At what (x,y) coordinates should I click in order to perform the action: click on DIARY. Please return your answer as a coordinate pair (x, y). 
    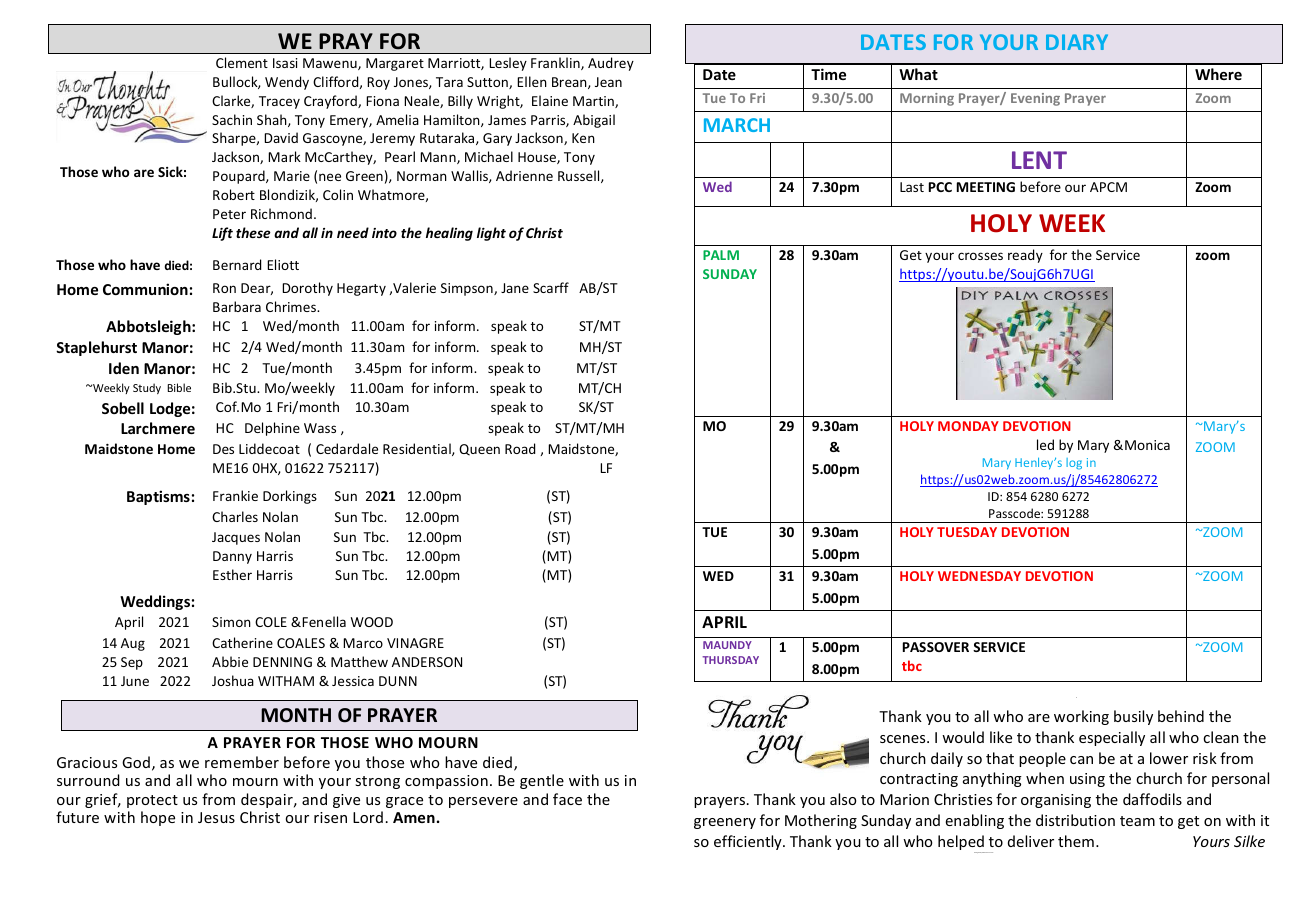
    Looking at the image, I should click on (1077, 42).
